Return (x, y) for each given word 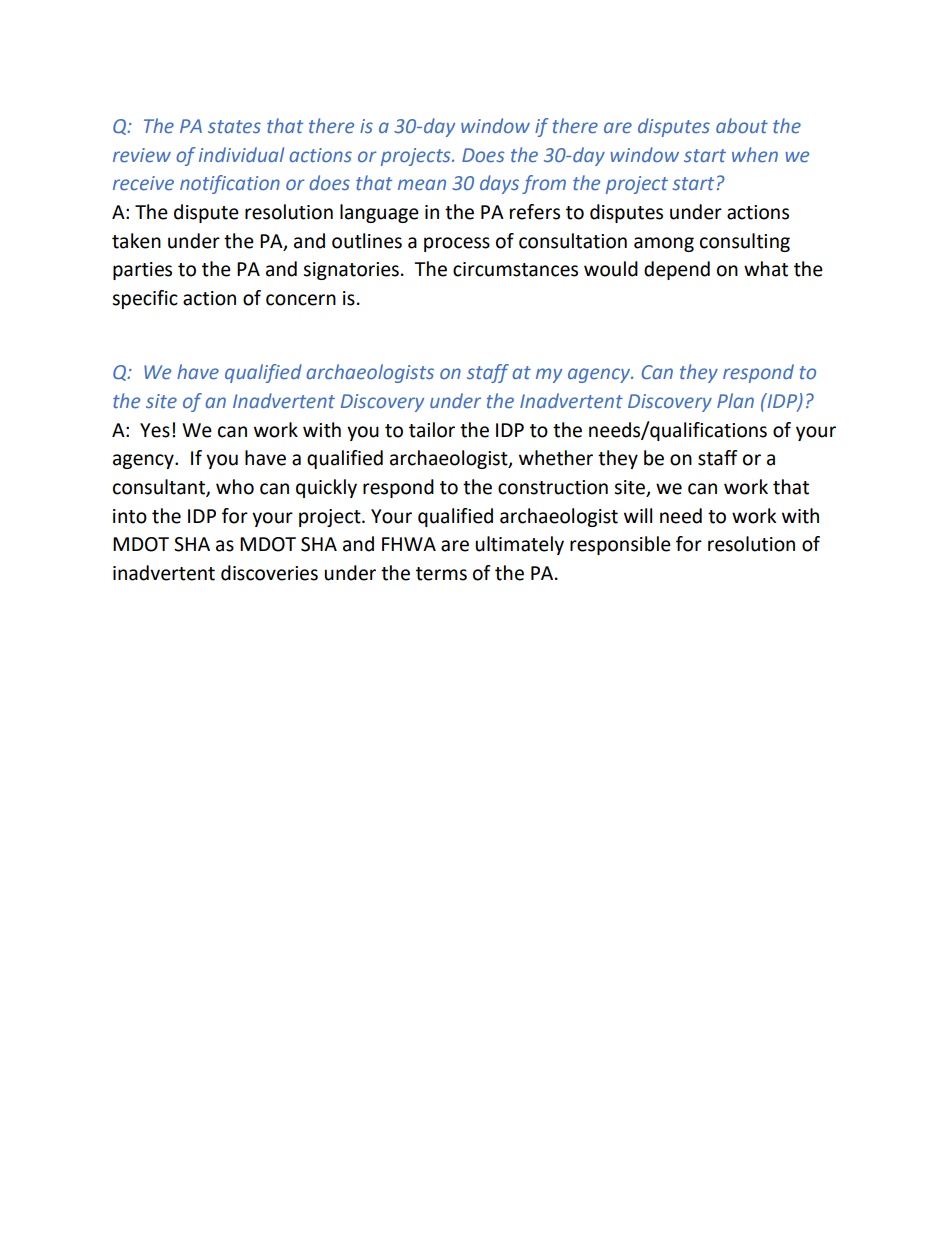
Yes (155, 430)
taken (136, 241)
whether (556, 458)
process (457, 244)
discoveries (269, 573)
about (742, 125)
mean (422, 184)
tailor (432, 430)
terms (441, 574)
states (234, 126)
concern (301, 300)
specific (145, 299)
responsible (620, 545)
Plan (735, 400)
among (664, 244)
